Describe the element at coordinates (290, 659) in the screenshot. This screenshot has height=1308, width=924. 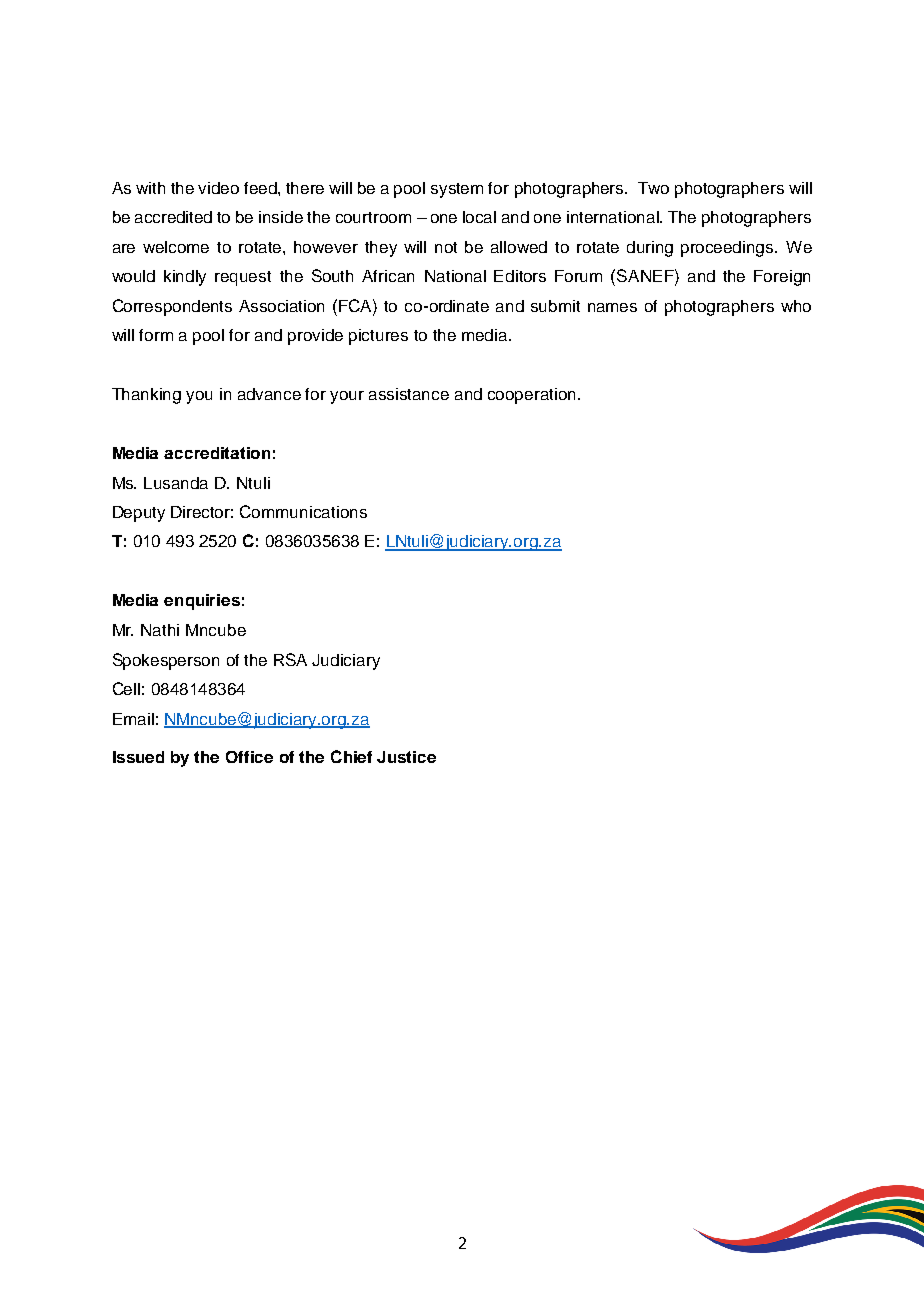
I see `RSA` at that location.
